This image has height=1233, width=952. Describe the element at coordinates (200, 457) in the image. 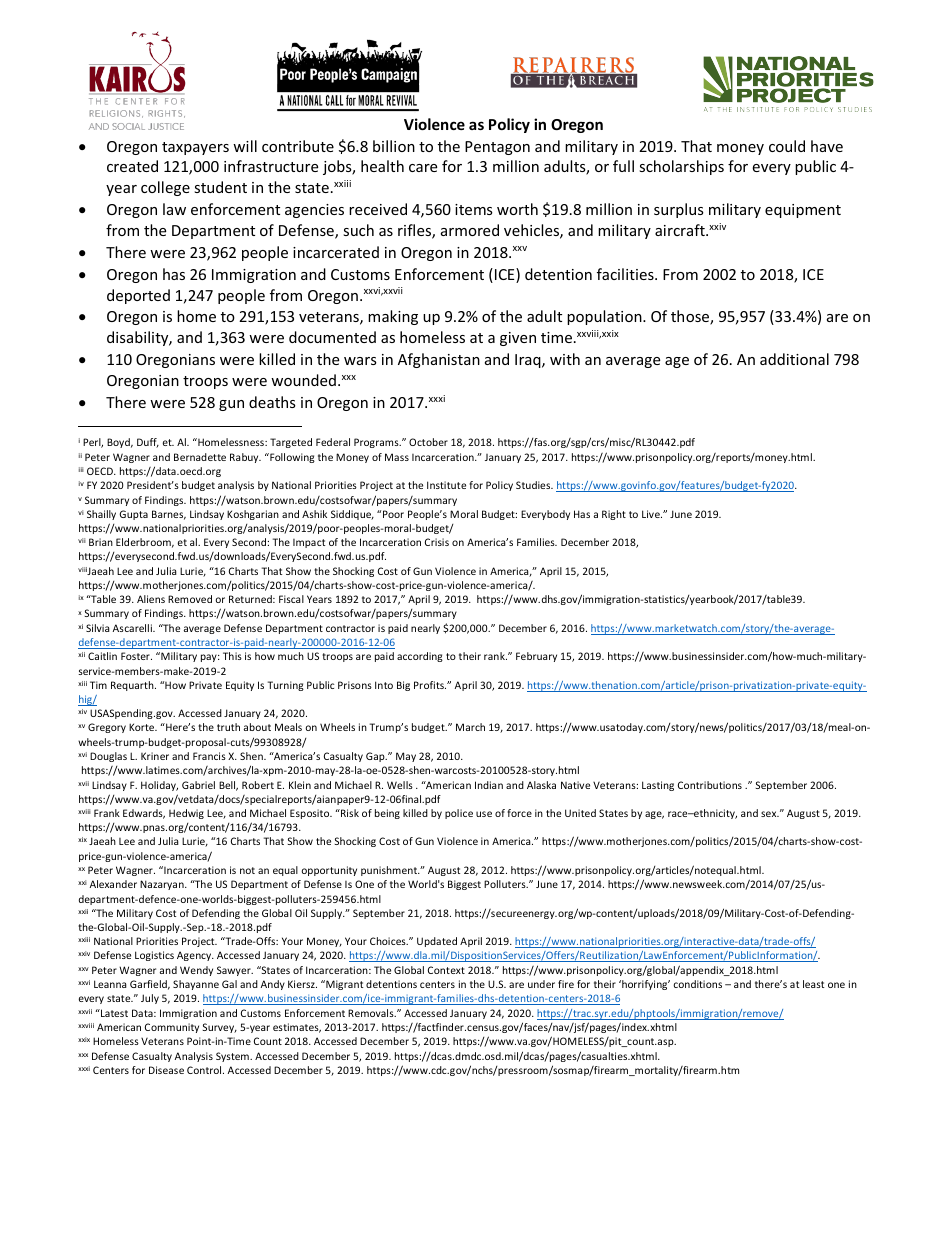

I see `Bernadette` at that location.
